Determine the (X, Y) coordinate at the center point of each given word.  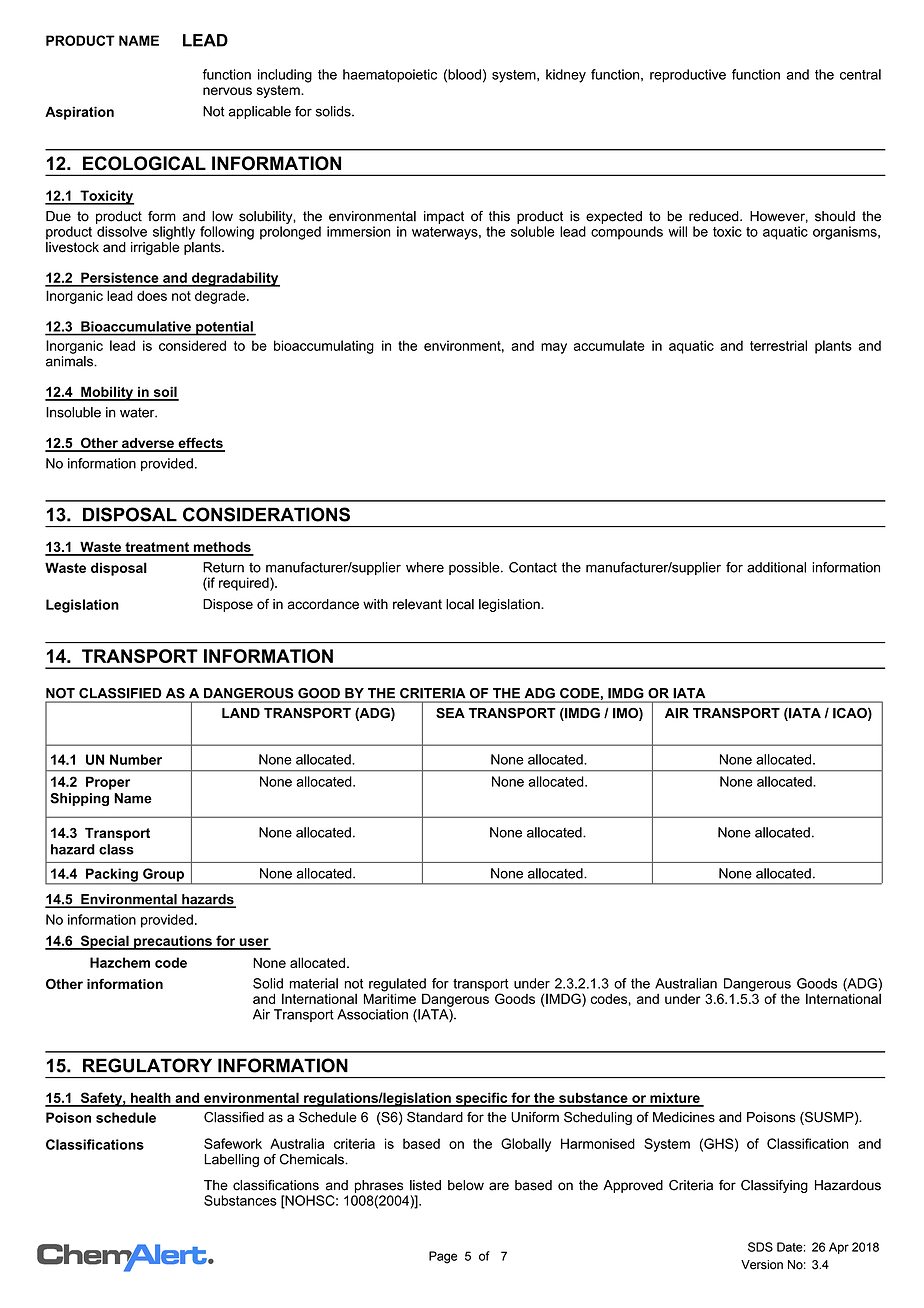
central (860, 74)
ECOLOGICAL (144, 163)
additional (776, 567)
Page (443, 1257)
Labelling (232, 1160)
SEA (450, 713)
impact (444, 217)
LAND (241, 713)
